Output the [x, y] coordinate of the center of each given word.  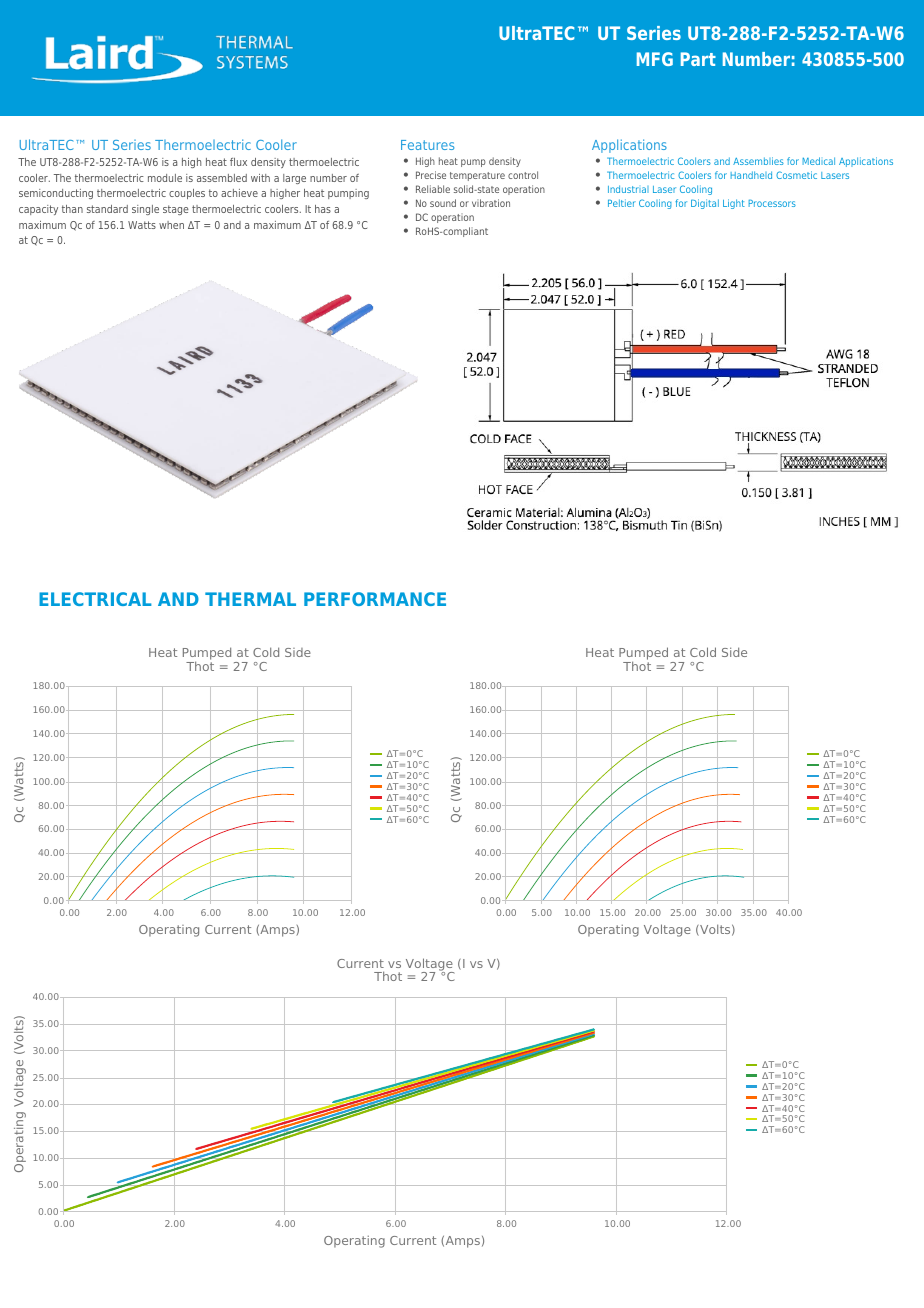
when [171, 225]
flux [238, 162]
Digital [705, 204]
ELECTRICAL [95, 599]
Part [698, 59]
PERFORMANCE [375, 599]
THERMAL [250, 599]
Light [734, 204]
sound [443, 203]
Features [427, 145]
